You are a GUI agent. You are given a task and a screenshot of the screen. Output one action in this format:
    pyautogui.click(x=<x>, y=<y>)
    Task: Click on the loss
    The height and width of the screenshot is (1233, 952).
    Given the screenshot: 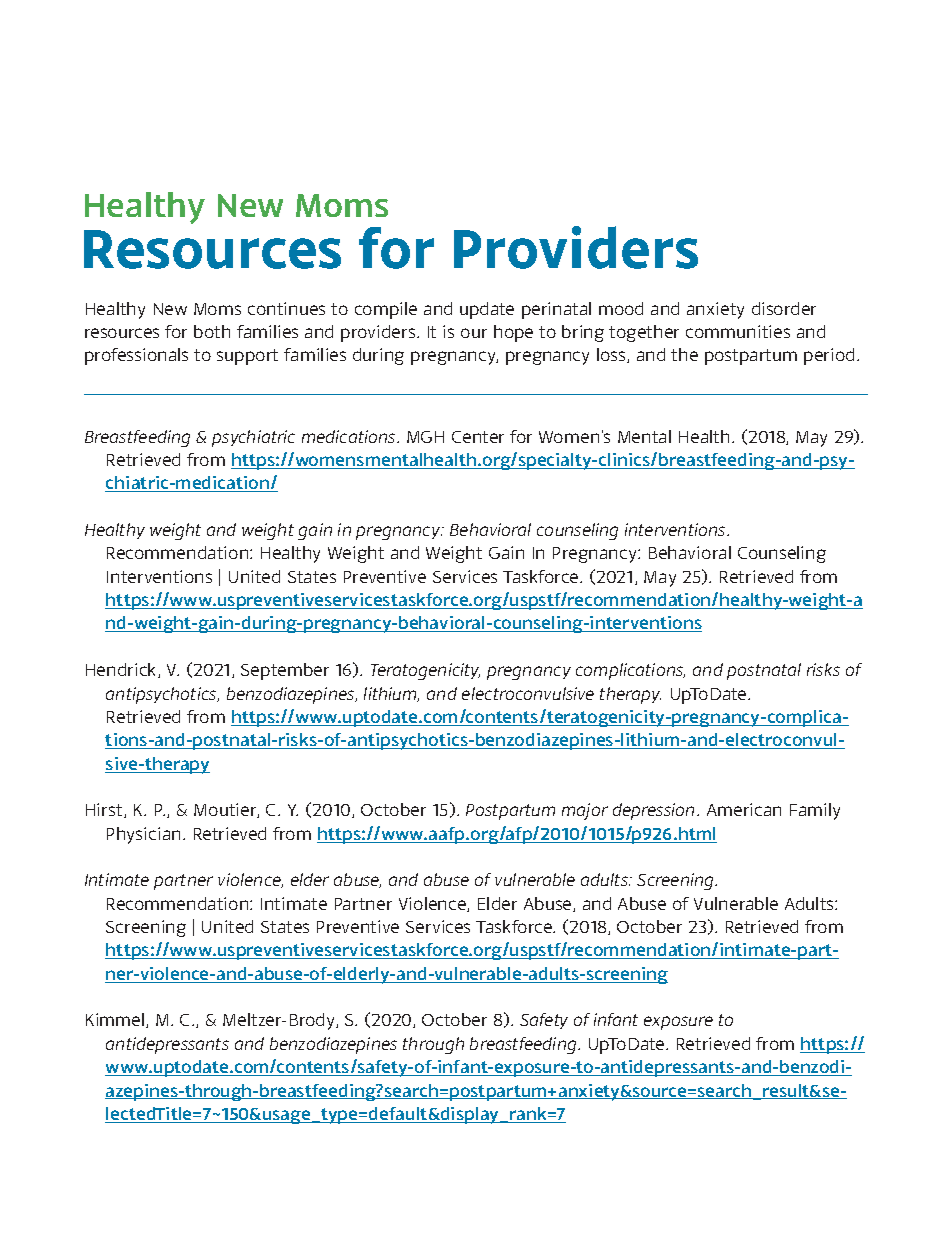 What is the action you would take?
    pyautogui.click(x=612, y=355)
